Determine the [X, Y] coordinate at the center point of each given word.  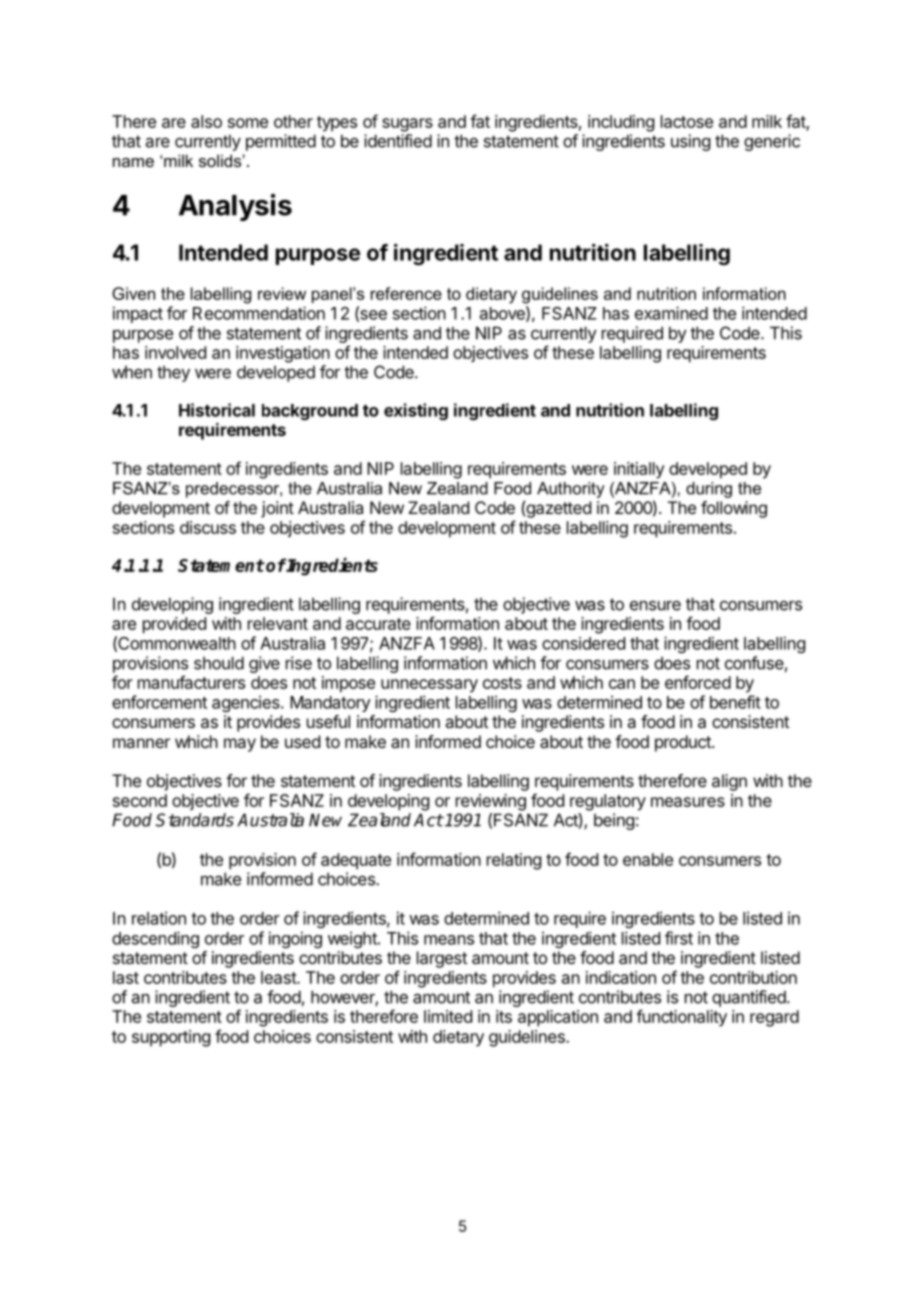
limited [448, 1016]
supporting [171, 1038]
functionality [681, 1018]
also [206, 121]
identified [398, 141]
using [690, 142]
